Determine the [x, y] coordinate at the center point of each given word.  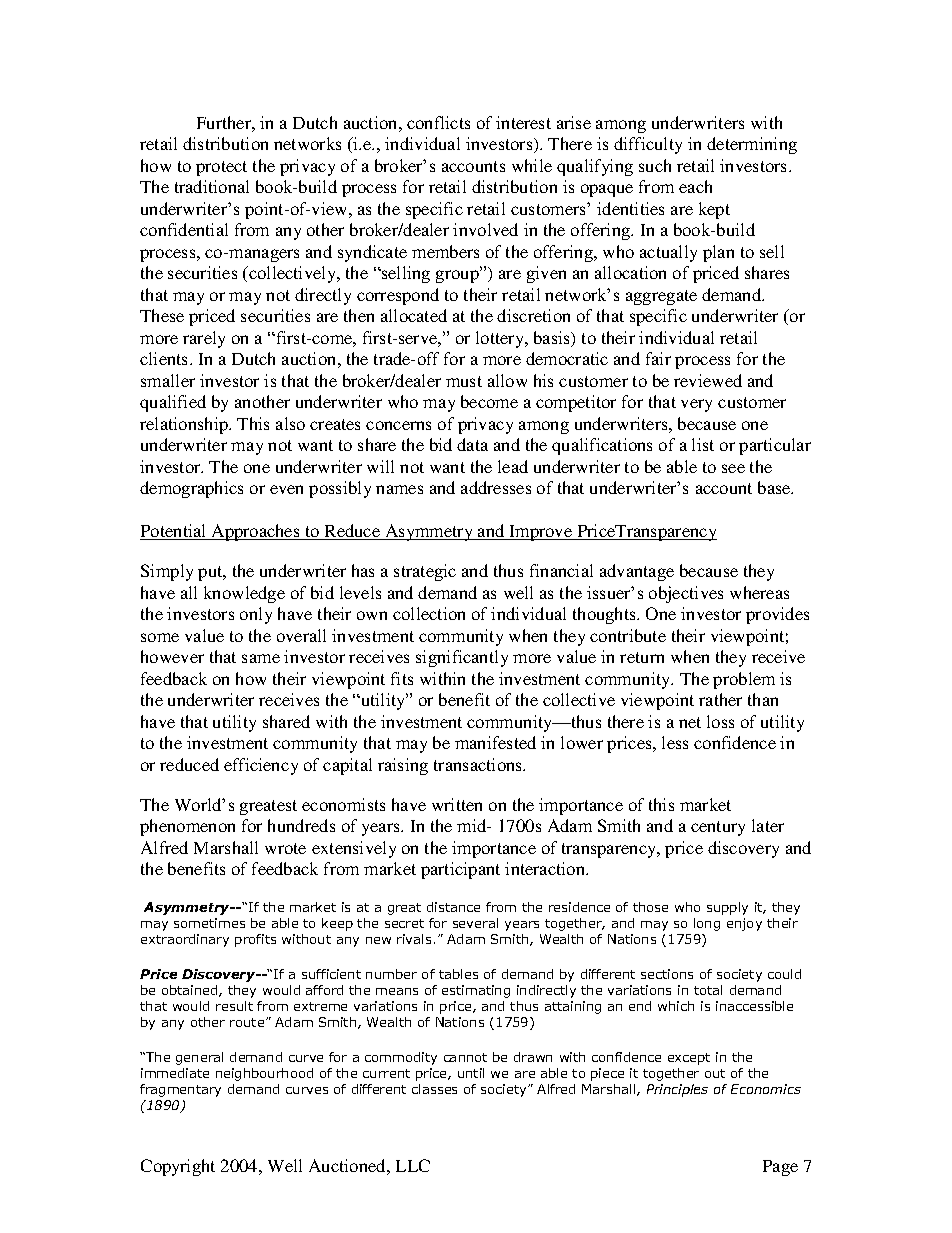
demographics [191, 489]
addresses [496, 487]
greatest [268, 807]
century [718, 828]
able [682, 466]
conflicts [438, 122]
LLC [413, 1165]
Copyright [178, 1167]
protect [221, 168]
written [457, 804]
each [695, 186]
